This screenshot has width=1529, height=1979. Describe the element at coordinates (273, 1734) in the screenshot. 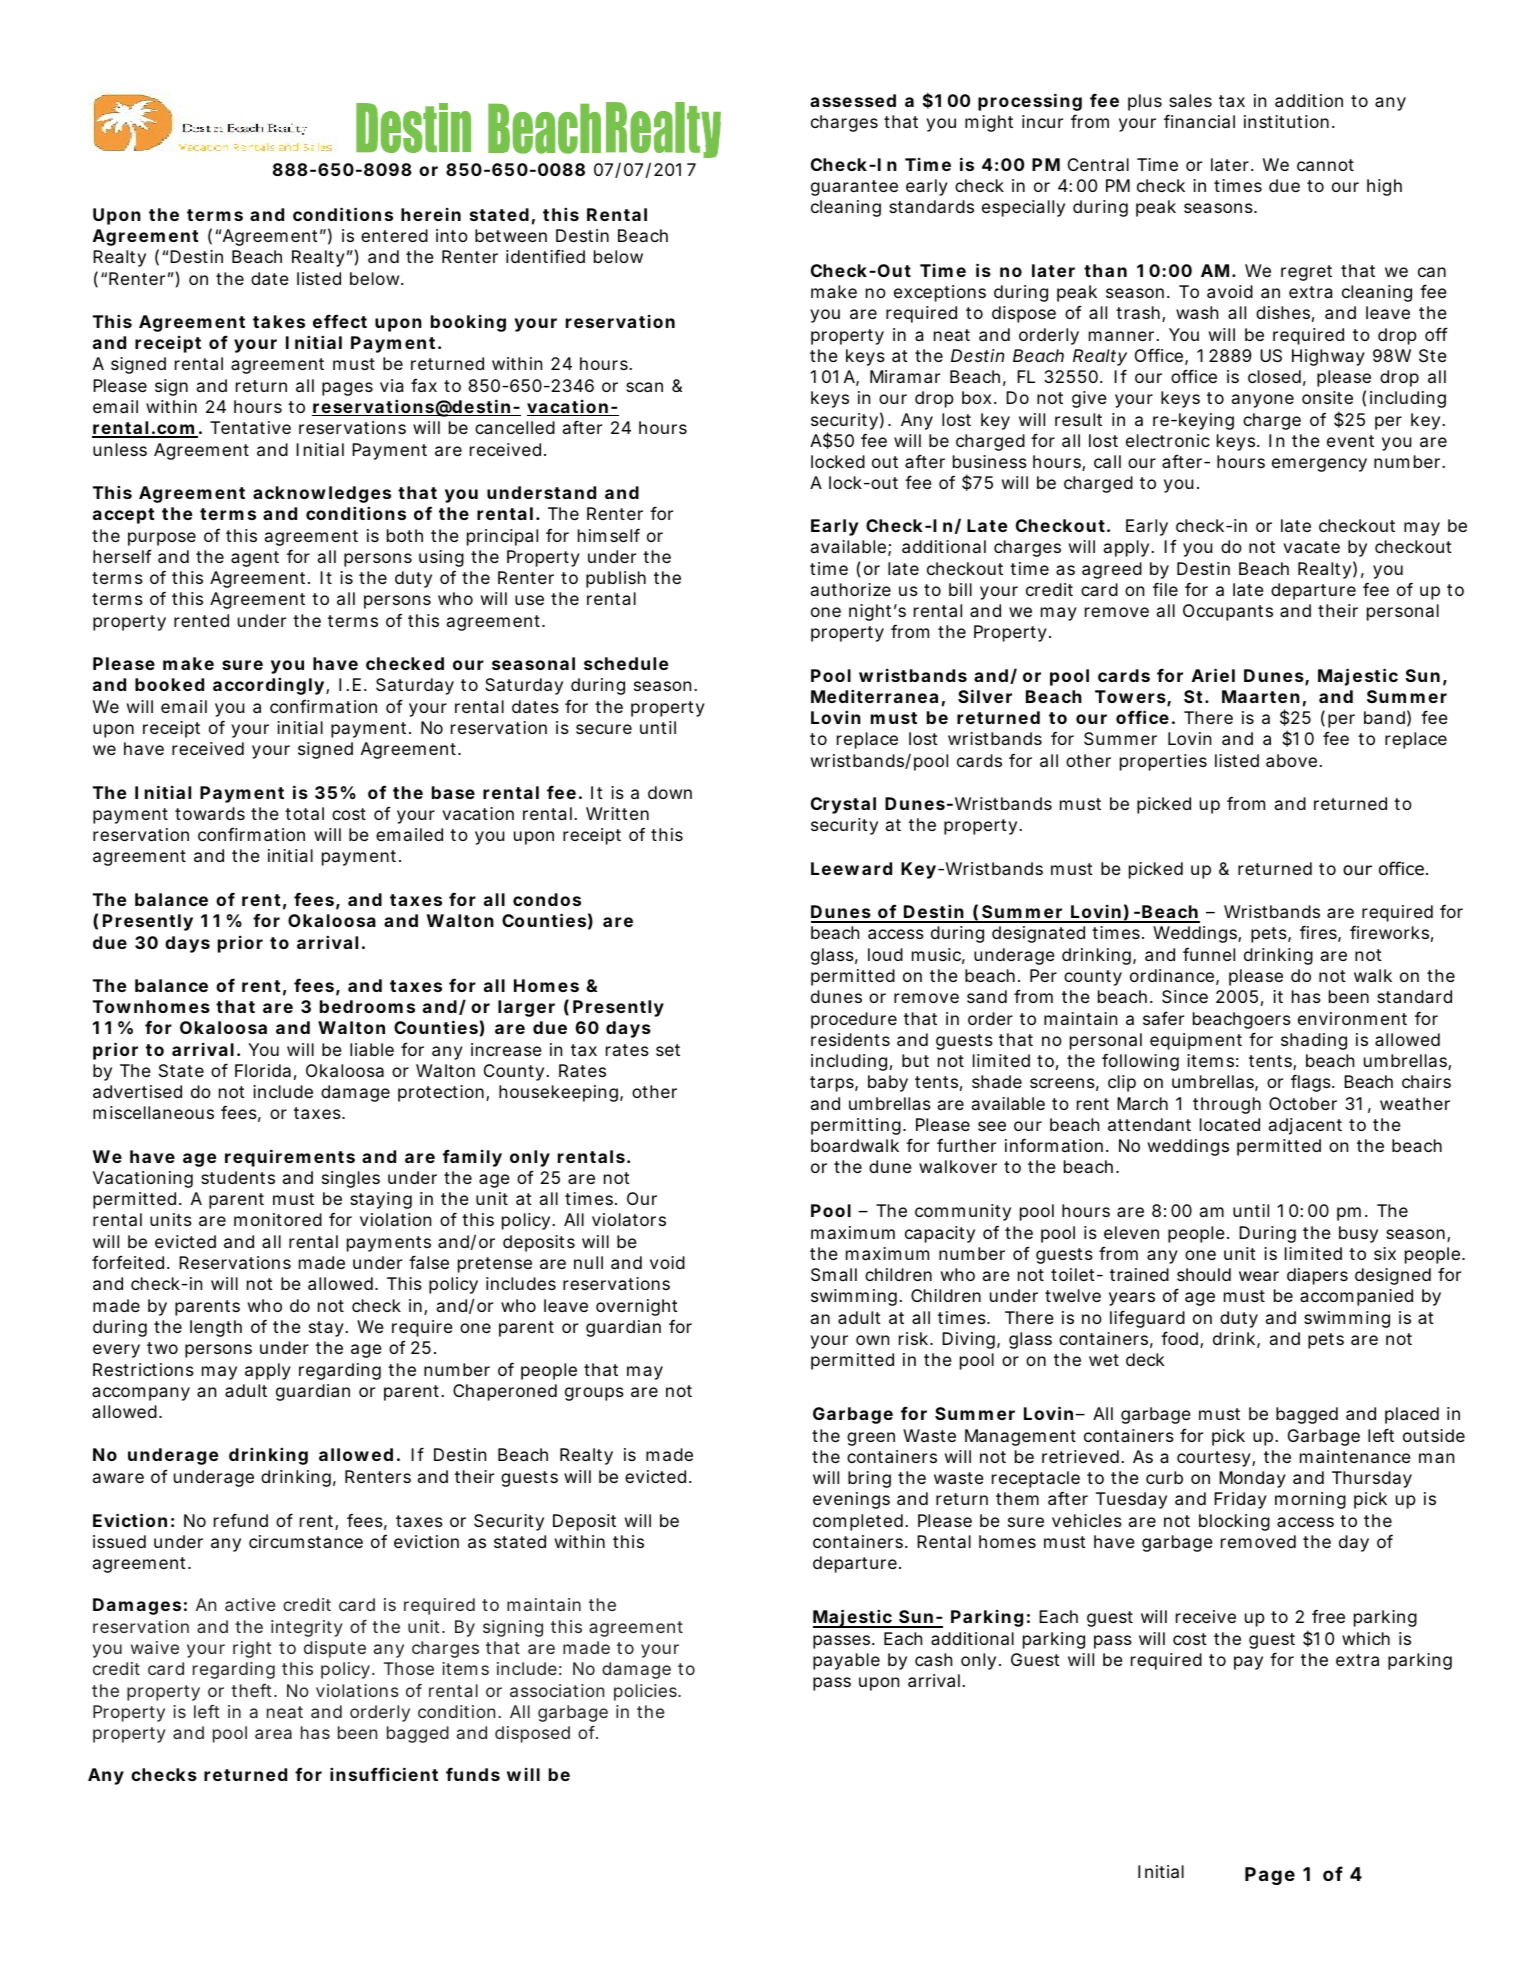

I see `area` at that location.
